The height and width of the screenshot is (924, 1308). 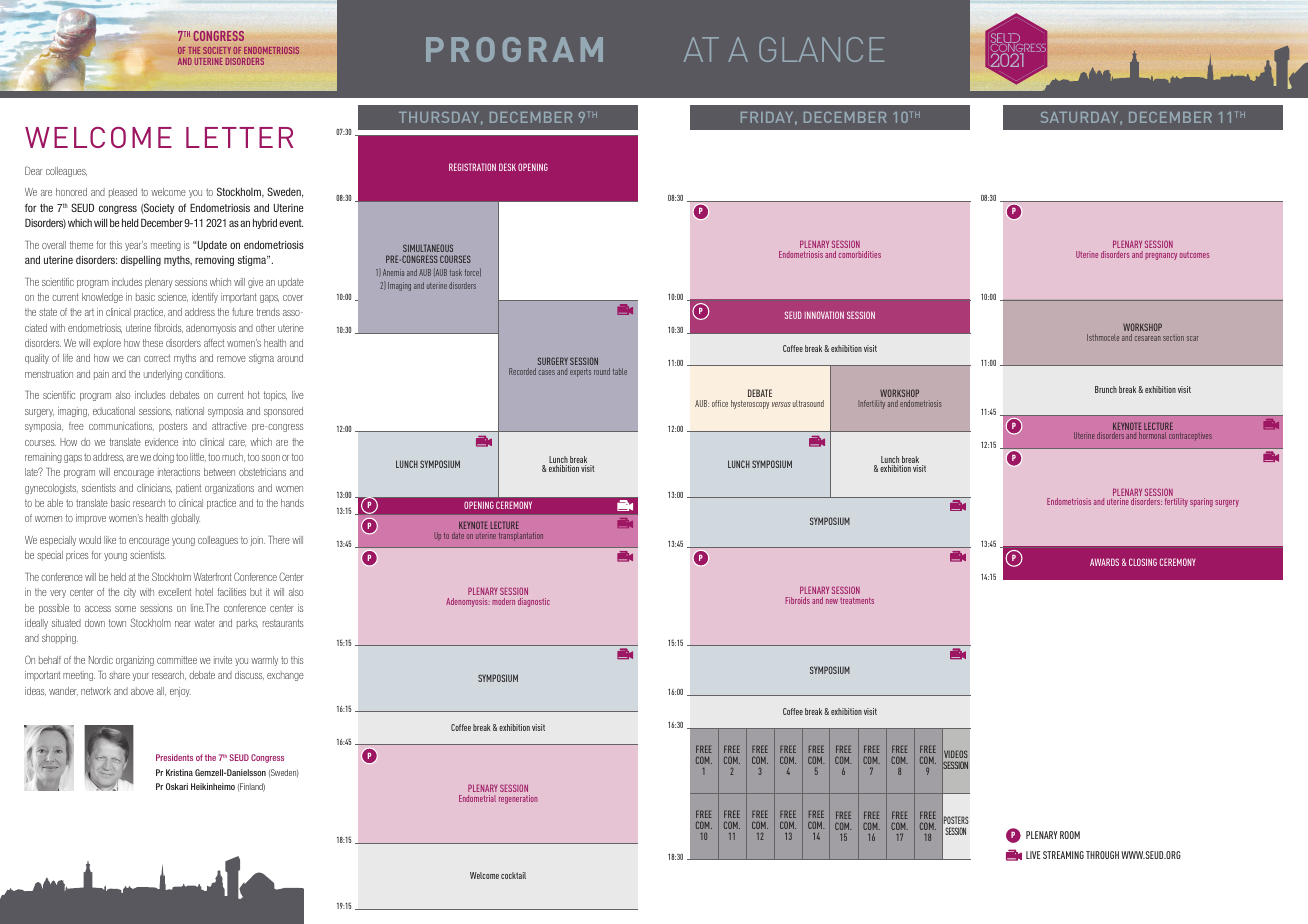 What do you see at coordinates (1148, 338) in the screenshot?
I see `cesarean` at bounding box center [1148, 338].
